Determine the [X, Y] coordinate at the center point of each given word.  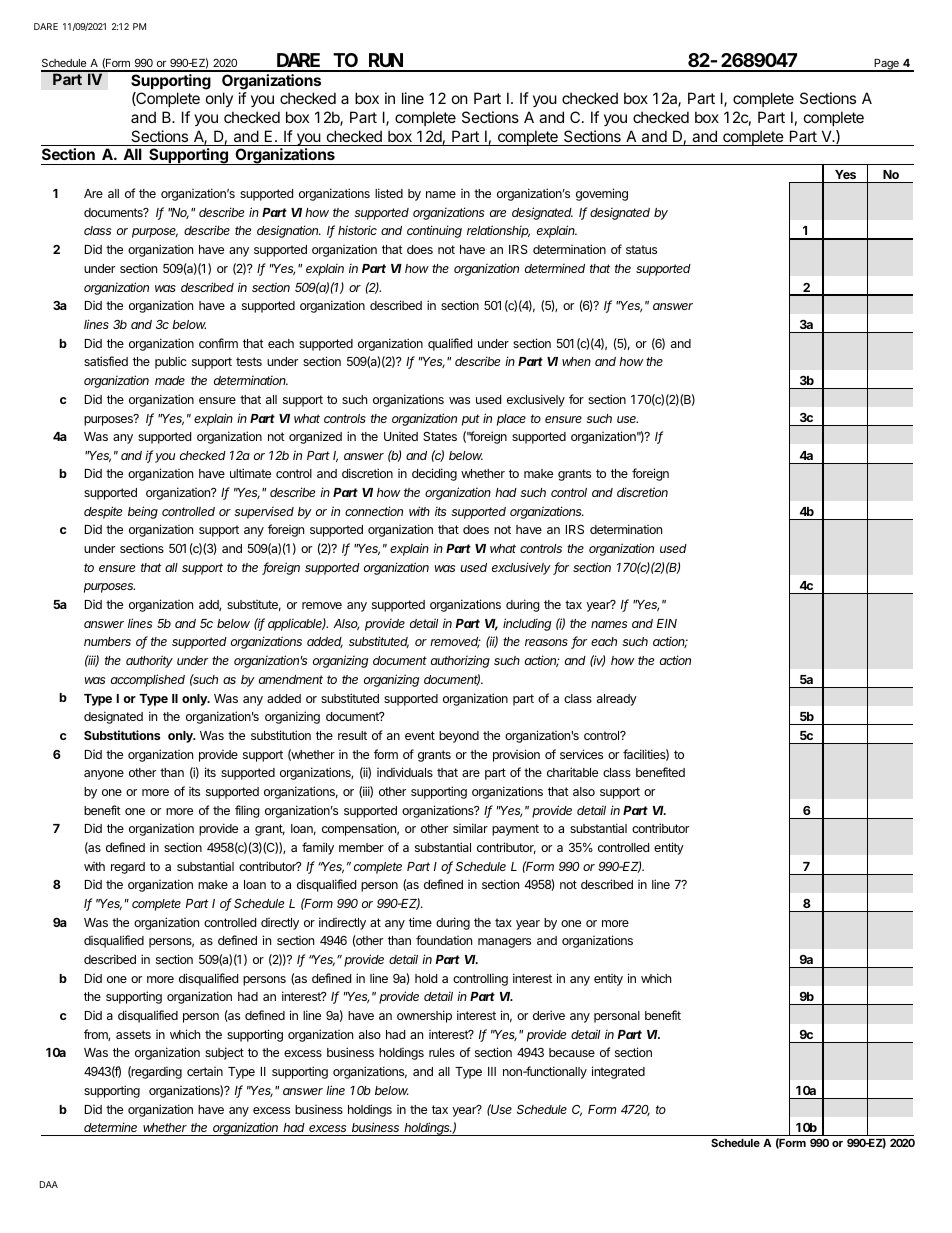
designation [289, 231]
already [617, 700]
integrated [618, 1072]
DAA [49, 1184]
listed [389, 193]
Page [886, 65]
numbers [107, 641]
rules [442, 1052]
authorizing [460, 661]
